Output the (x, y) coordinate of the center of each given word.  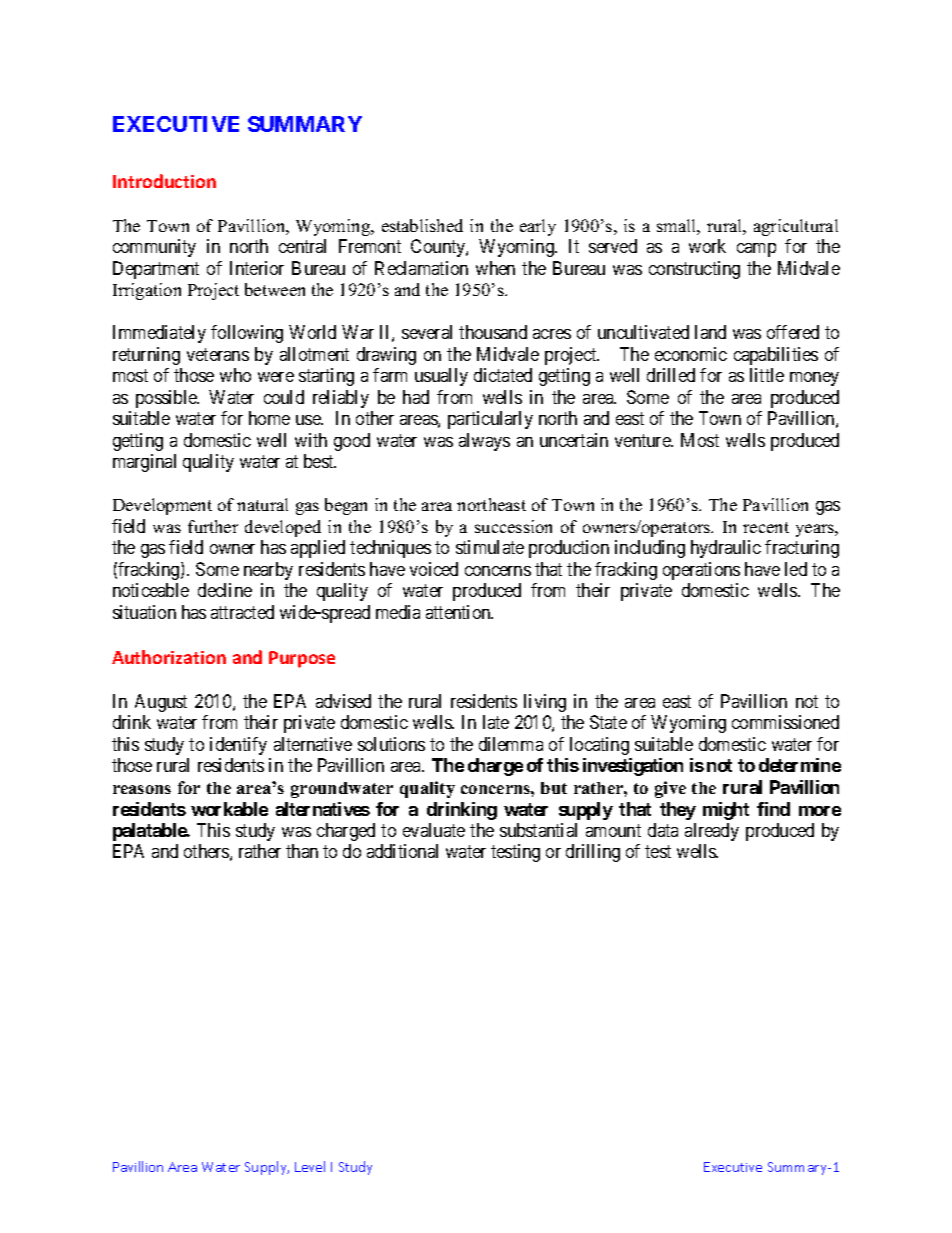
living (545, 703)
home (269, 418)
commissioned (785, 722)
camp (756, 250)
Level (310, 1166)
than (302, 851)
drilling (593, 853)
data (663, 830)
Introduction (164, 181)
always (484, 442)
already (712, 832)
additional (402, 851)
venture (644, 440)
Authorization (169, 657)
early (538, 227)
